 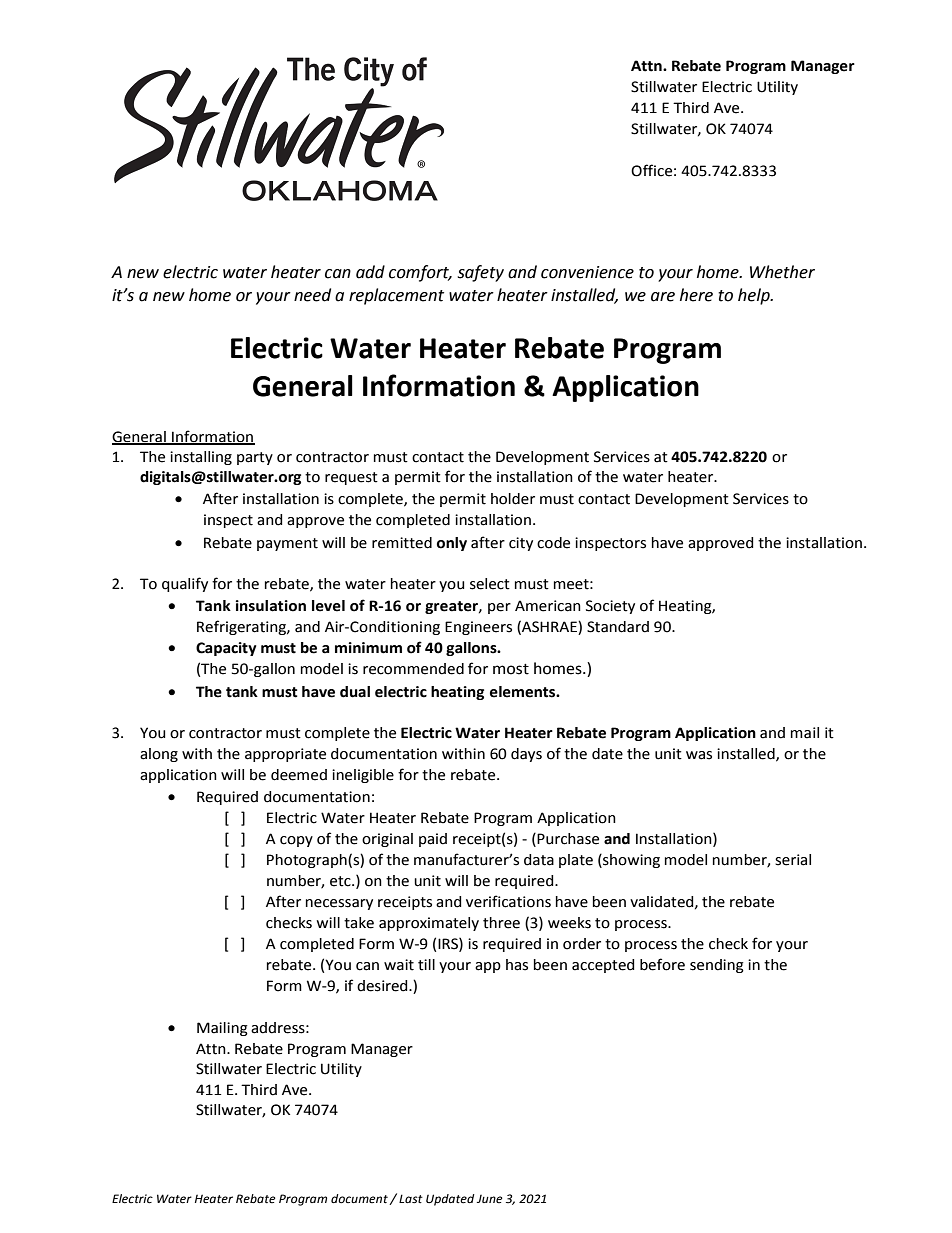 I want to click on need, so click(x=312, y=295).
